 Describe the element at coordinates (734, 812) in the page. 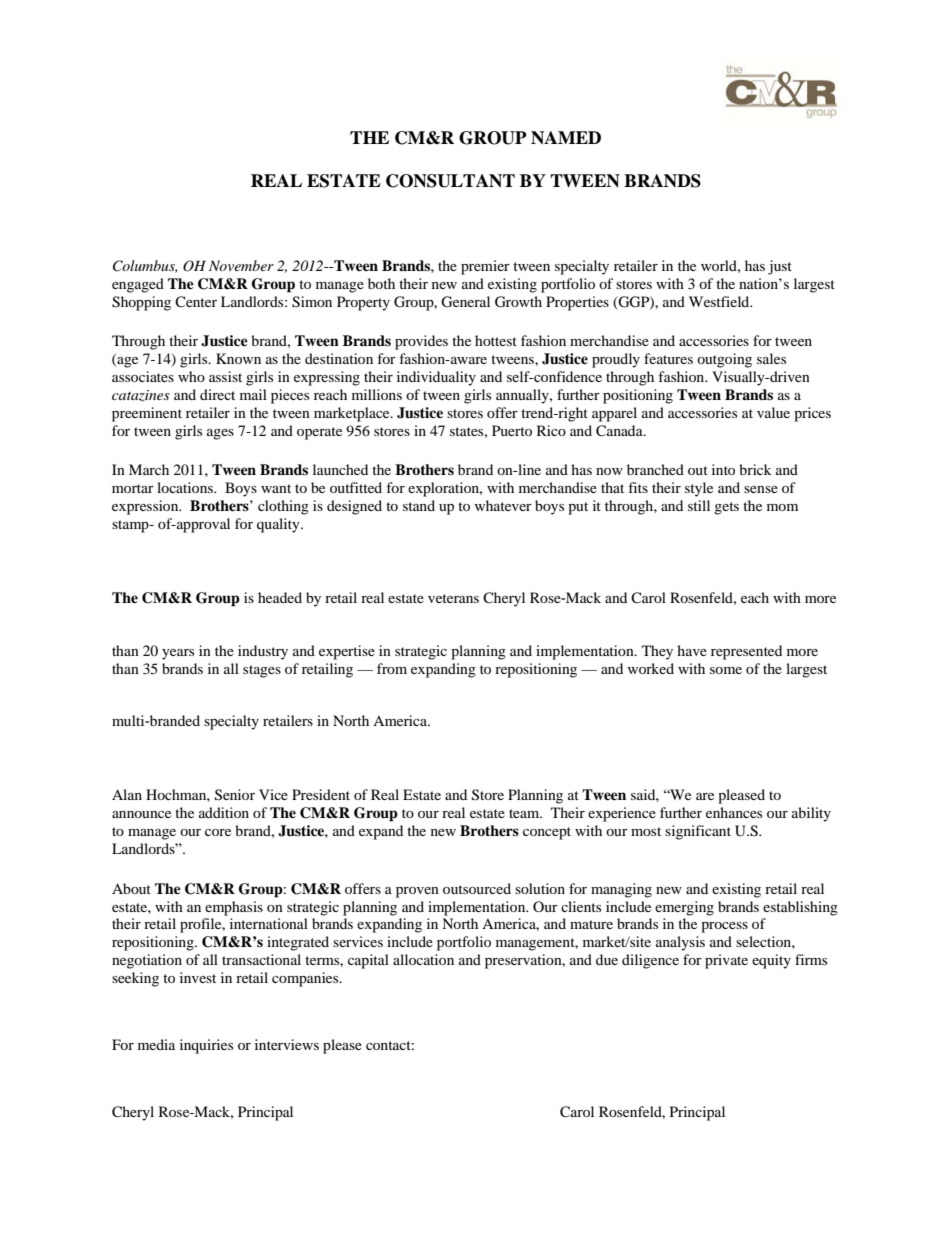

I see `enhances` at that location.
